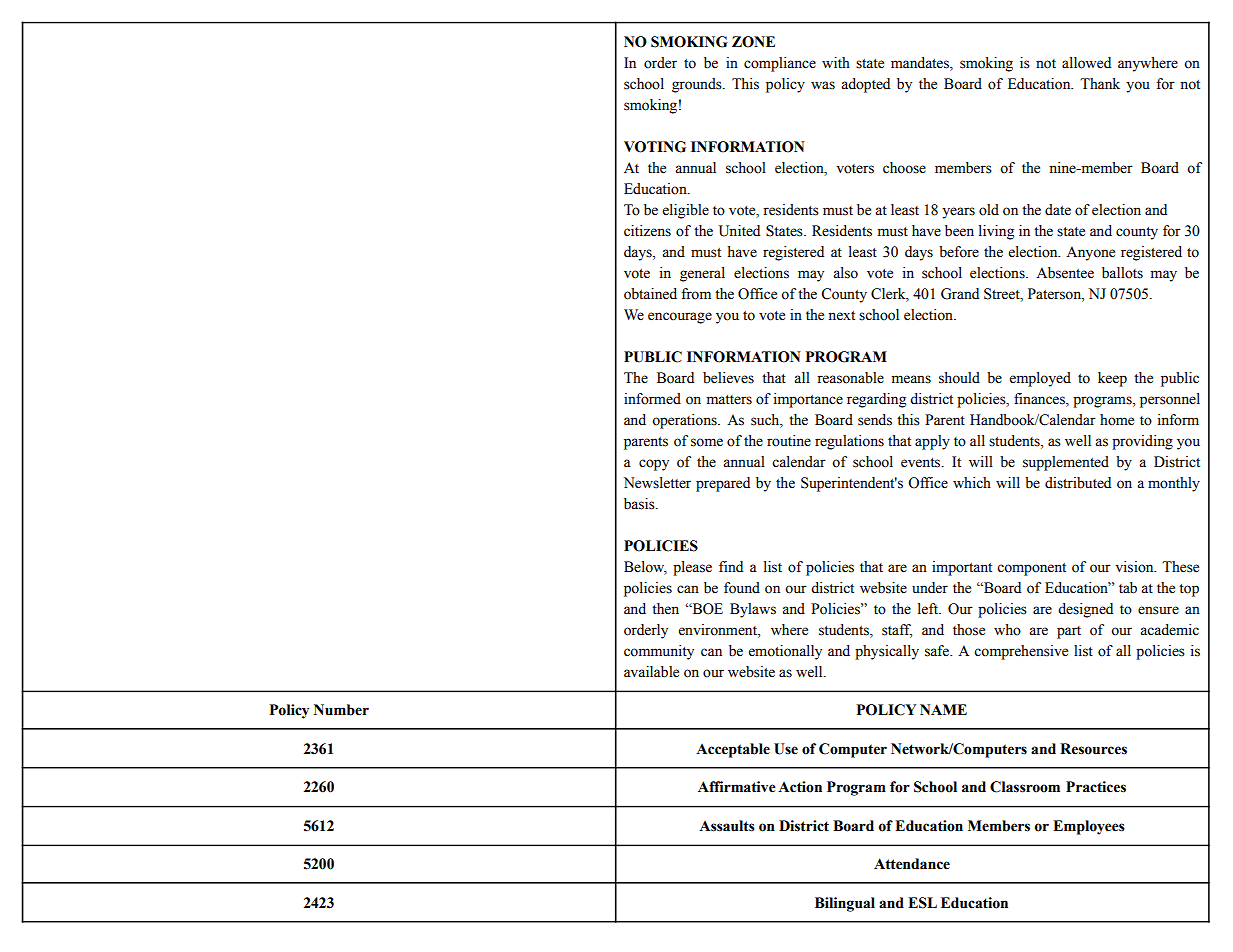 The height and width of the screenshot is (952, 1233). What do you see at coordinates (698, 85) in the screenshot?
I see `grounds` at bounding box center [698, 85].
